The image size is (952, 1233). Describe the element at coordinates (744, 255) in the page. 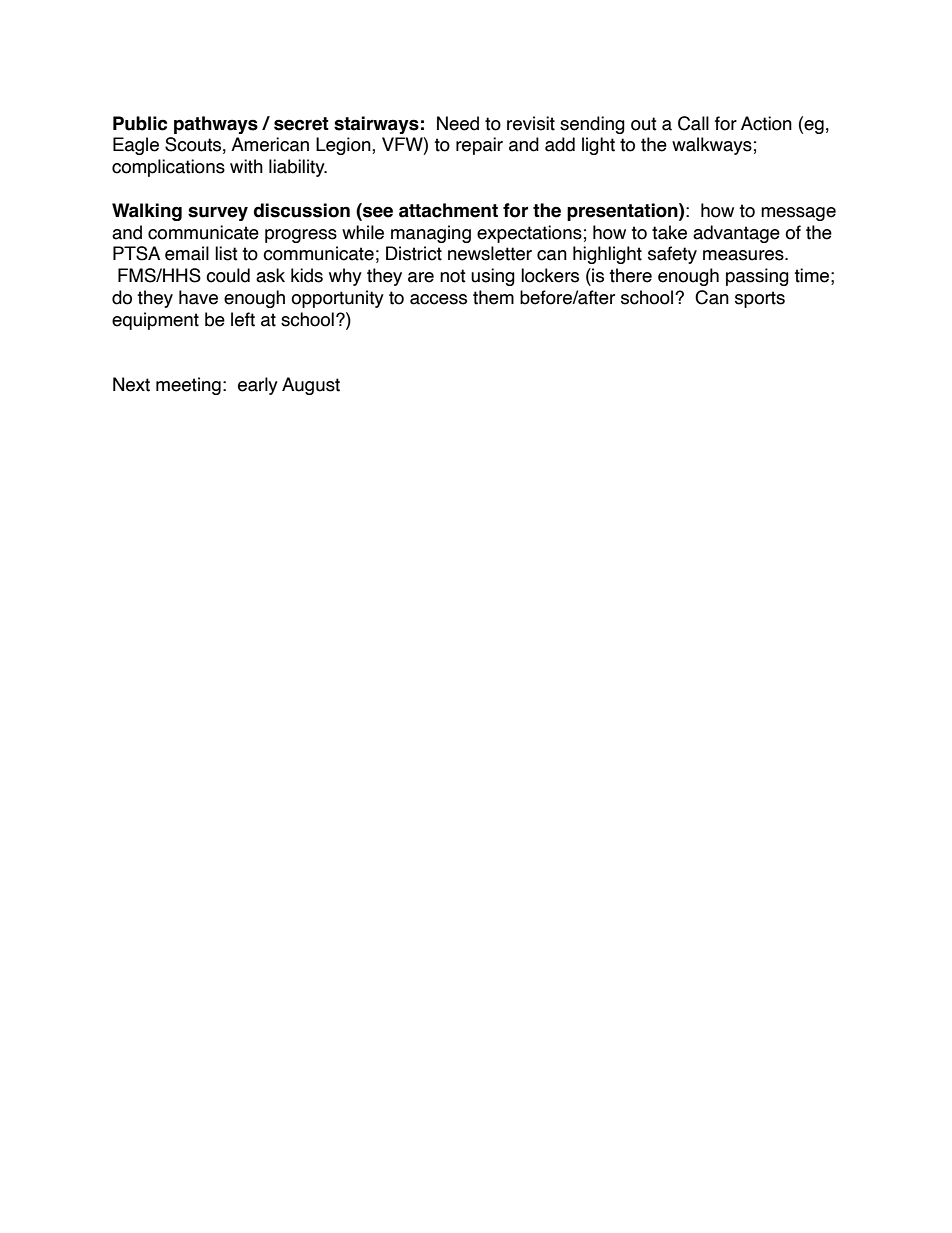

I see `measures` at that location.
